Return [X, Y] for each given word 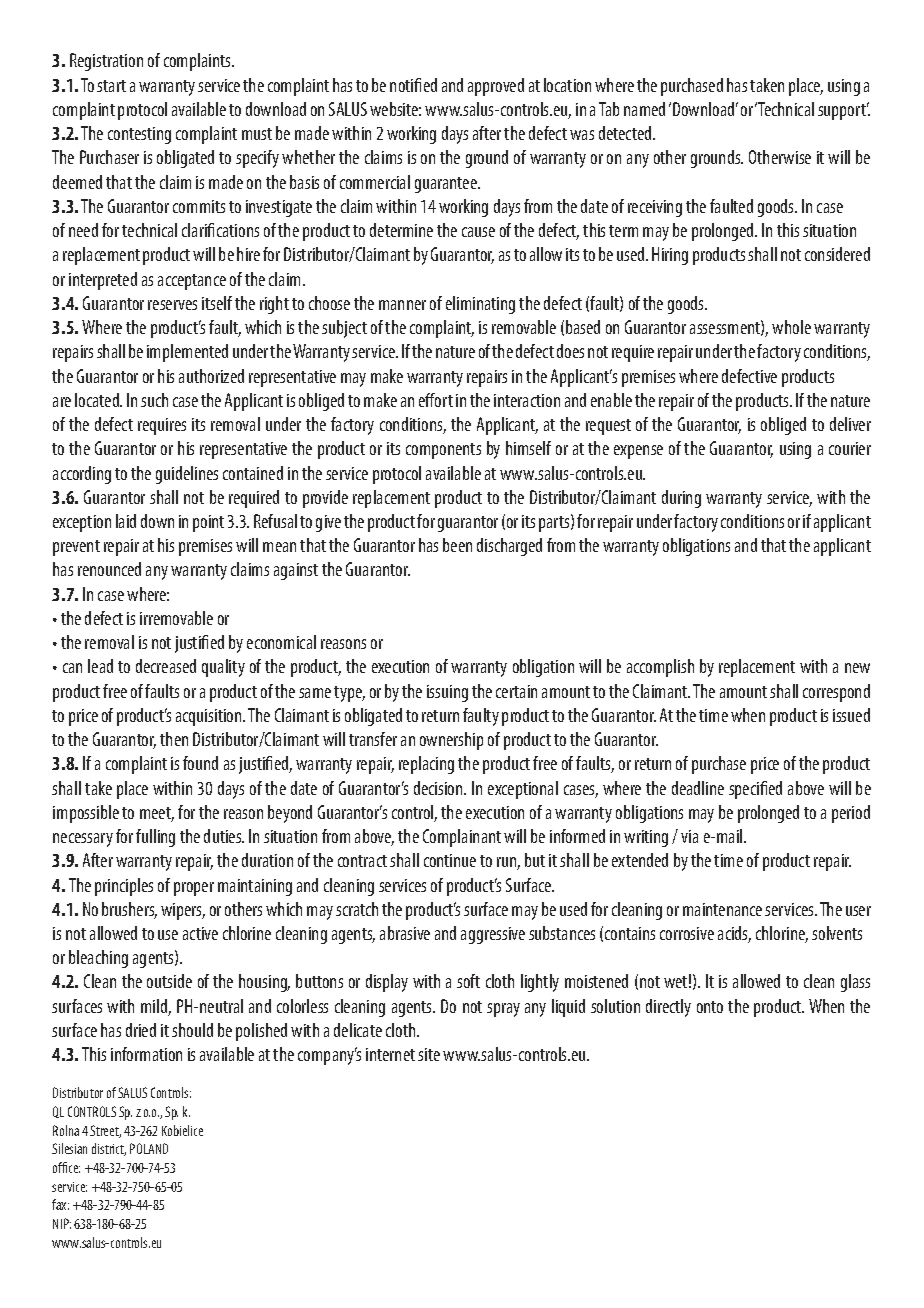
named [644, 109]
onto [710, 1007]
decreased [166, 666]
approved [496, 87]
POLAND [149, 1148]
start [111, 86]
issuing [447, 693]
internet [390, 1054]
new [857, 668]
